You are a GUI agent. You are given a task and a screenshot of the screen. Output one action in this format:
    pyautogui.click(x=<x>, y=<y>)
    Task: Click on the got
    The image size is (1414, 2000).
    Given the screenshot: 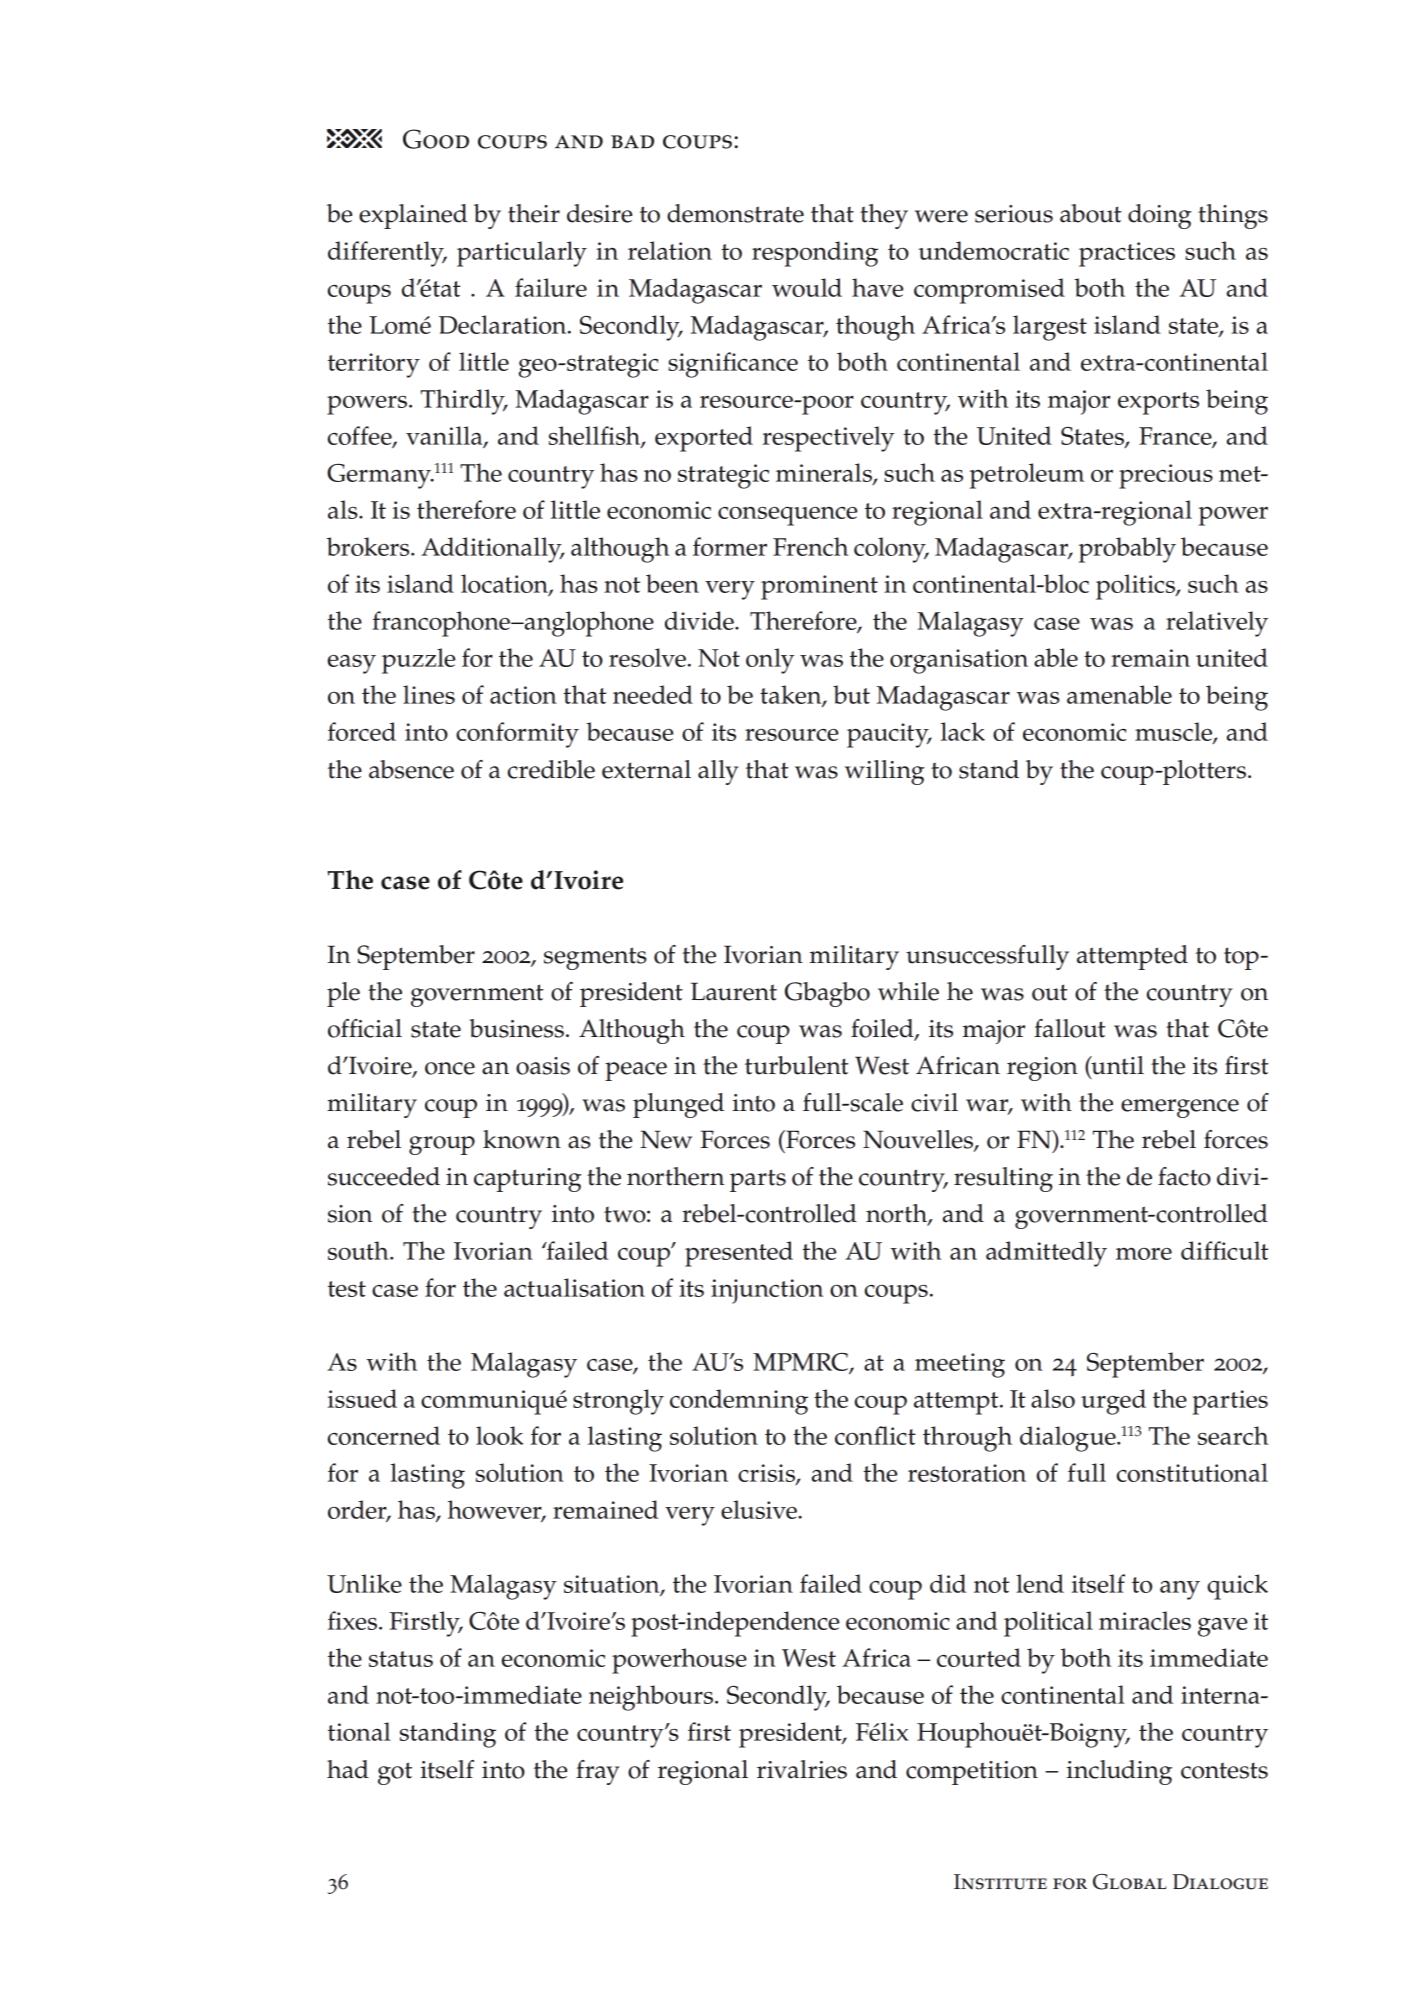 What is the action you would take?
    pyautogui.click(x=395, y=1773)
